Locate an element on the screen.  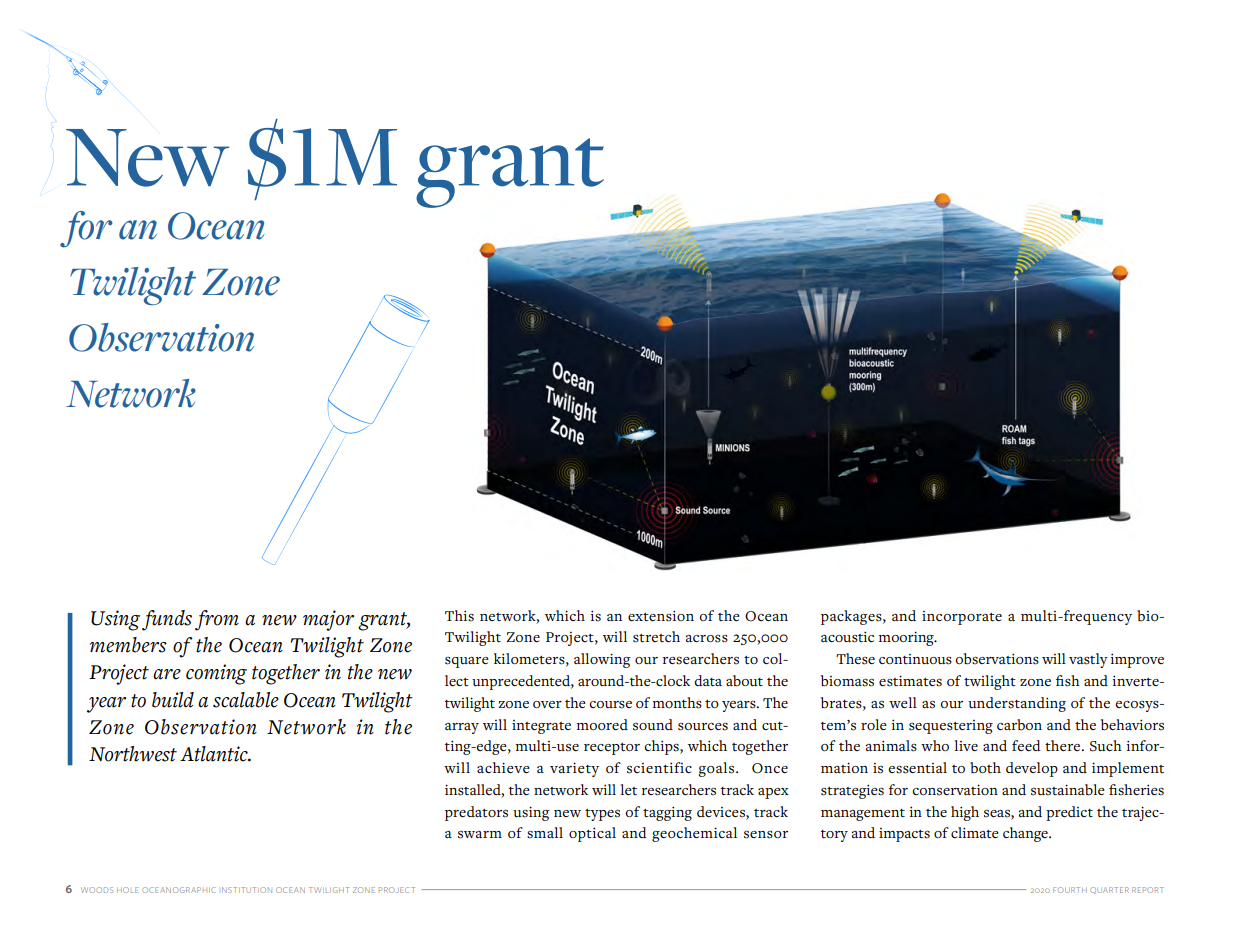
receptor is located at coordinates (612, 749).
